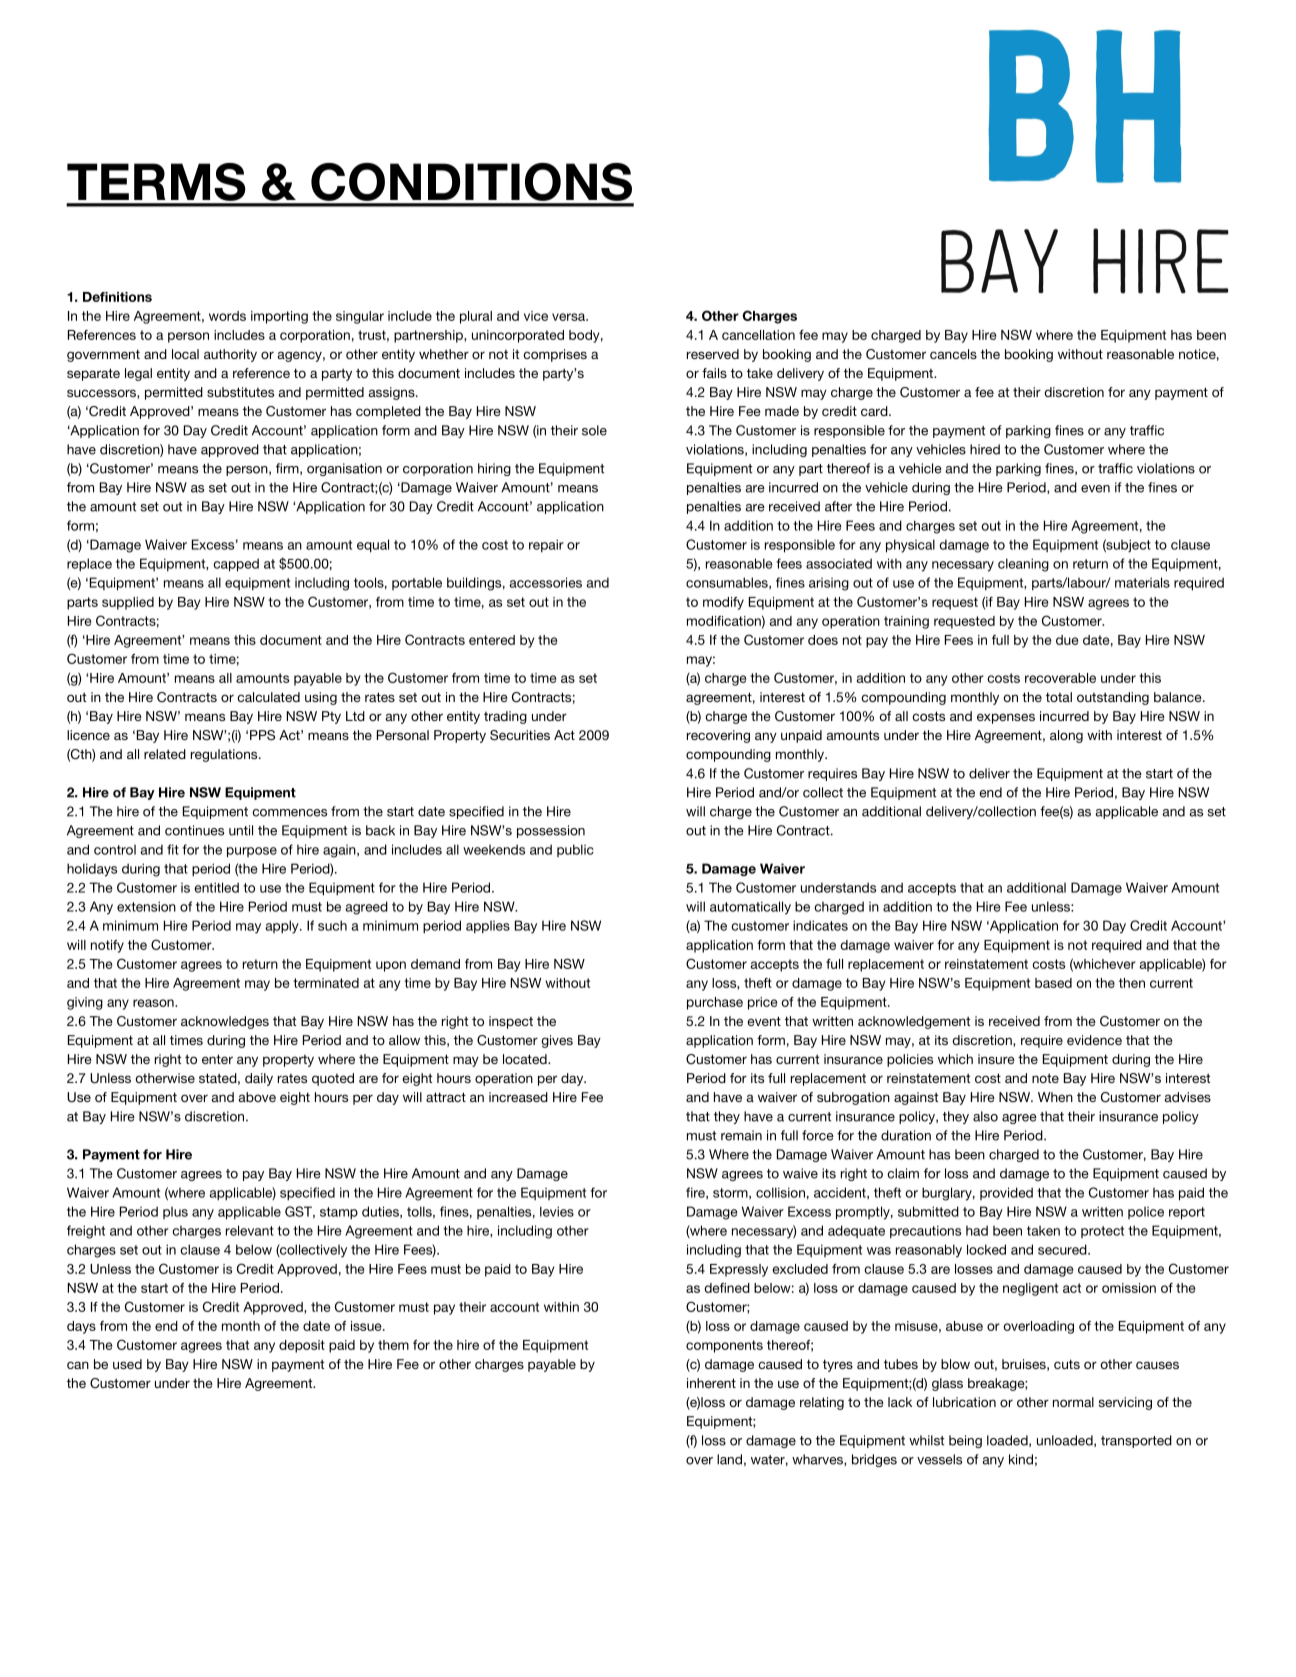 This screenshot has width=1296, height=1677. What do you see at coordinates (1053, 983) in the screenshot?
I see `based` at bounding box center [1053, 983].
